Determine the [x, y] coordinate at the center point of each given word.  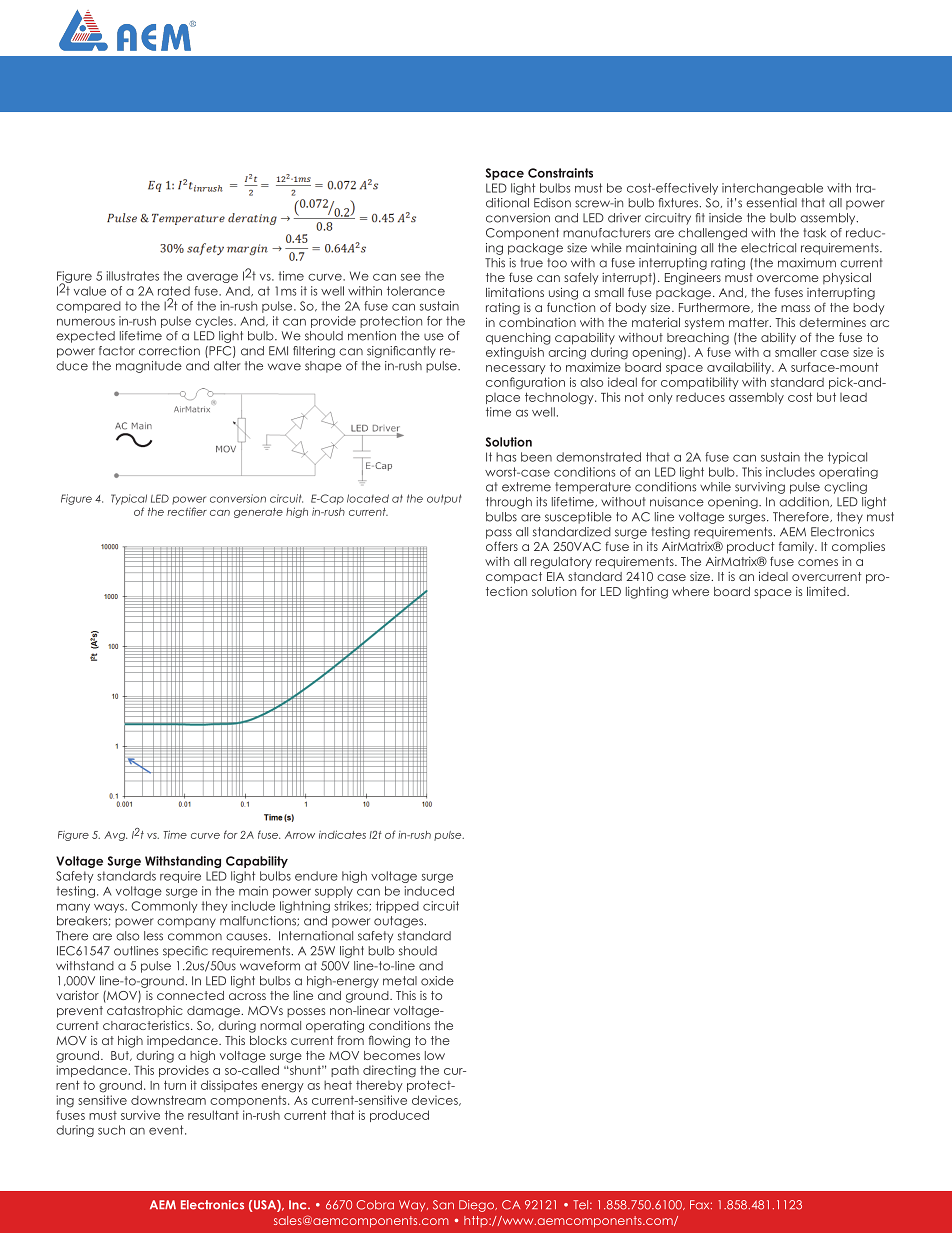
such [111, 1130]
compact [514, 578]
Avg [115, 836]
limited [827, 591]
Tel [582, 1205]
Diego [477, 1206]
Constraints [560, 173]
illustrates [132, 276]
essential [771, 203]
